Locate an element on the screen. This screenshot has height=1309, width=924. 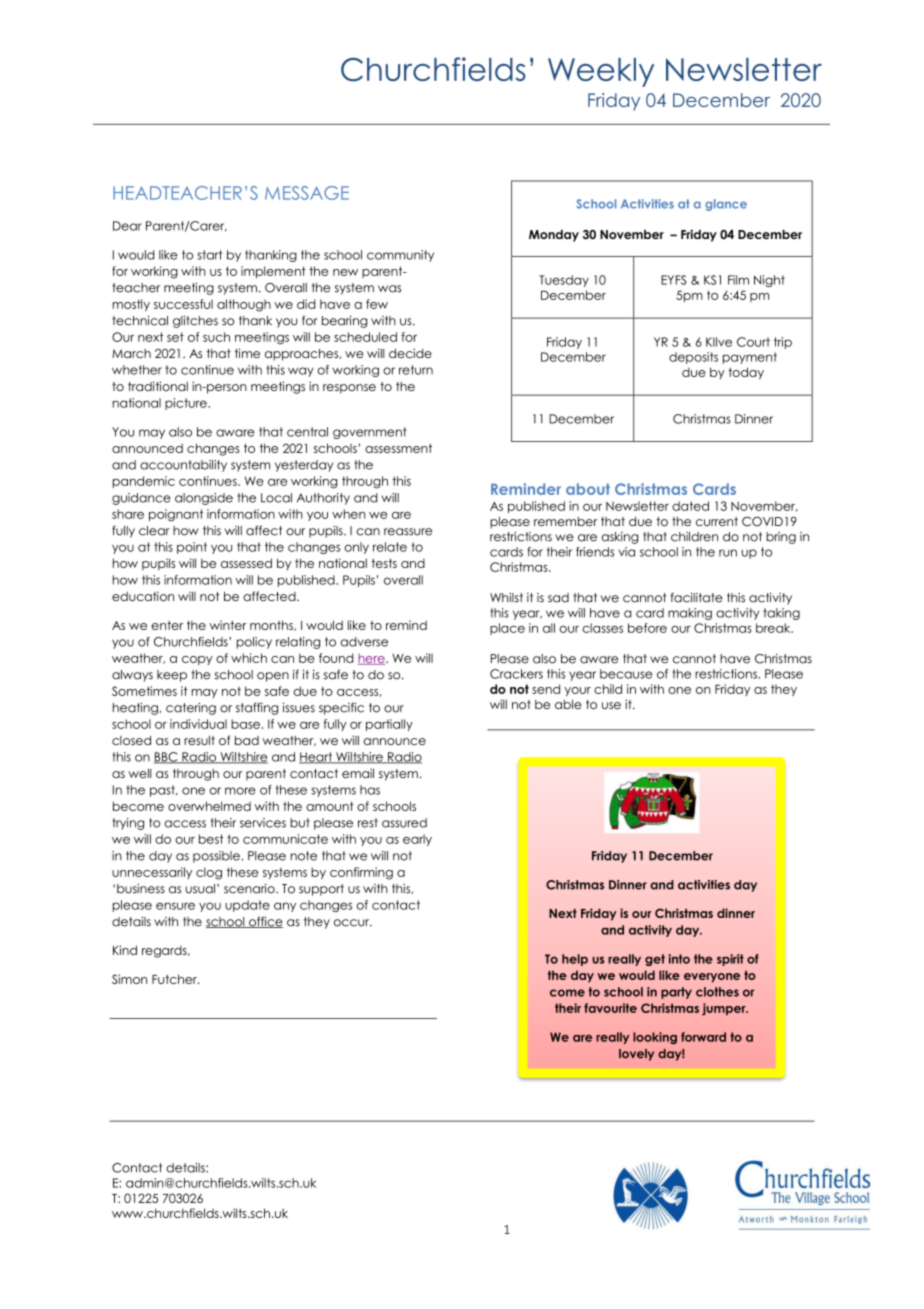
Weekly is located at coordinates (601, 72).
